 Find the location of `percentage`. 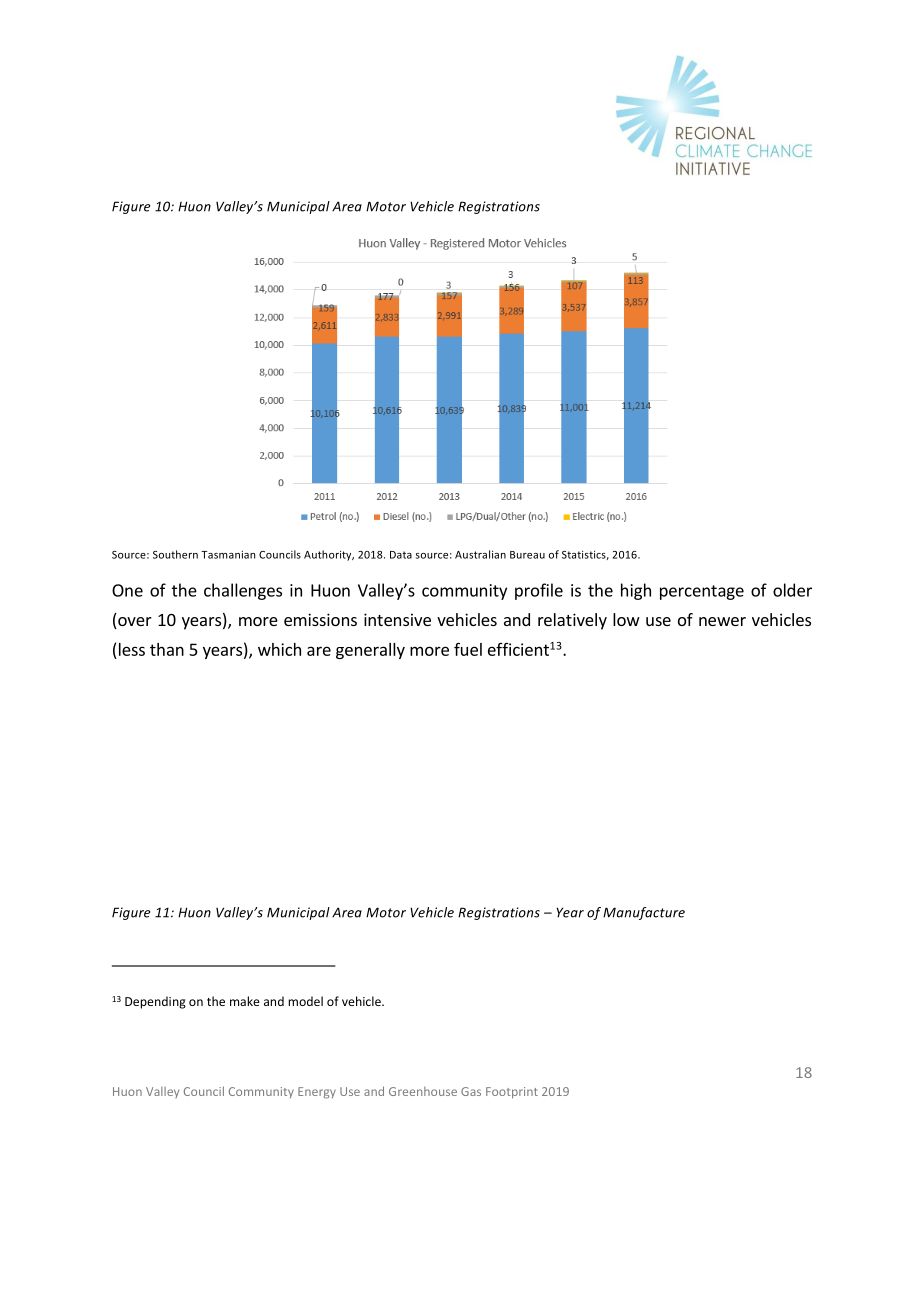

percentage is located at coordinates (702, 592).
